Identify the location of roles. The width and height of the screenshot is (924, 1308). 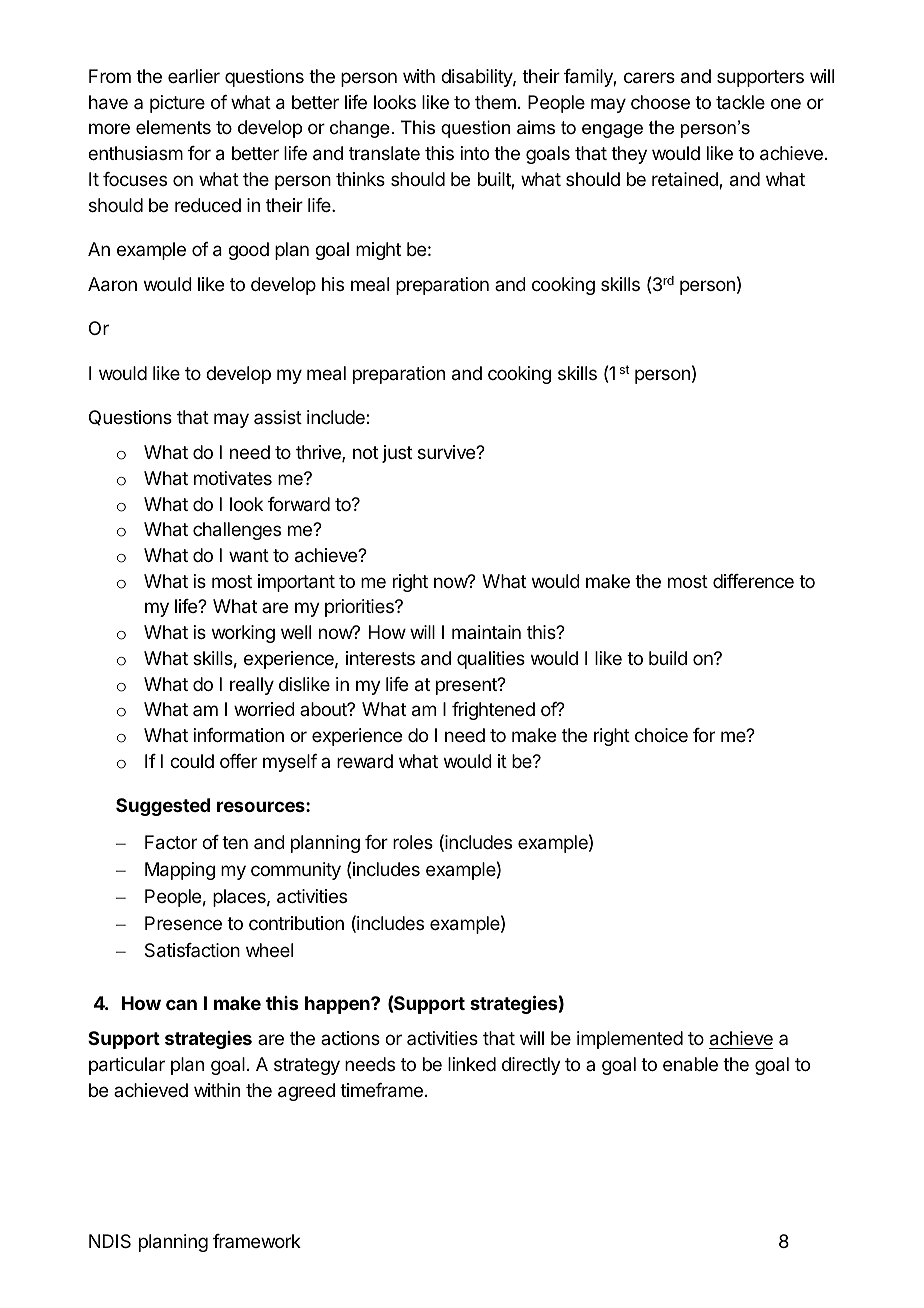
(413, 842).
